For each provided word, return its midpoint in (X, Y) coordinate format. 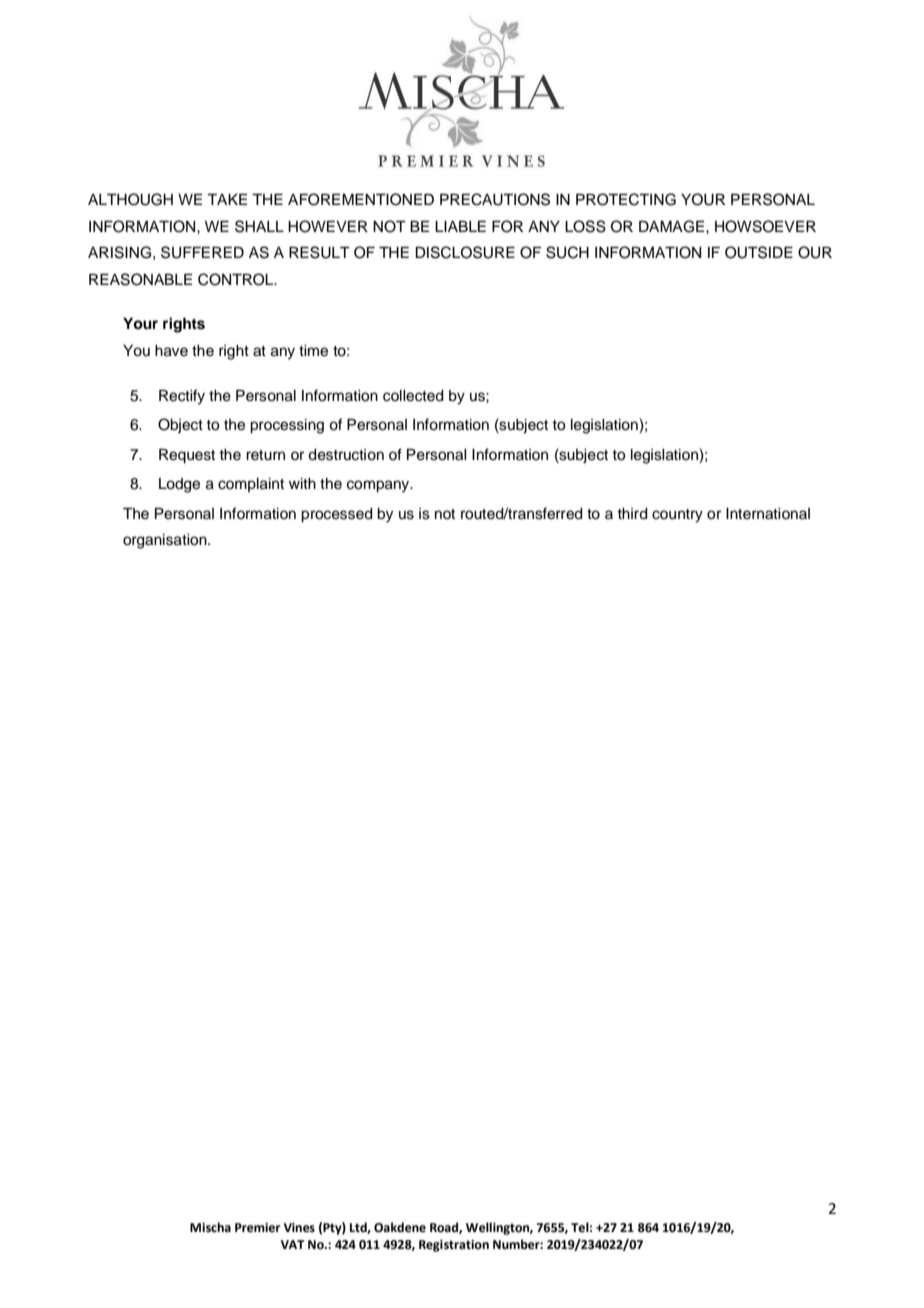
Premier (257, 1228)
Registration (454, 1246)
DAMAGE (673, 226)
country (677, 516)
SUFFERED (202, 252)
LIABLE (460, 226)
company (379, 486)
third (632, 514)
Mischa (210, 1227)
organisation (166, 541)
